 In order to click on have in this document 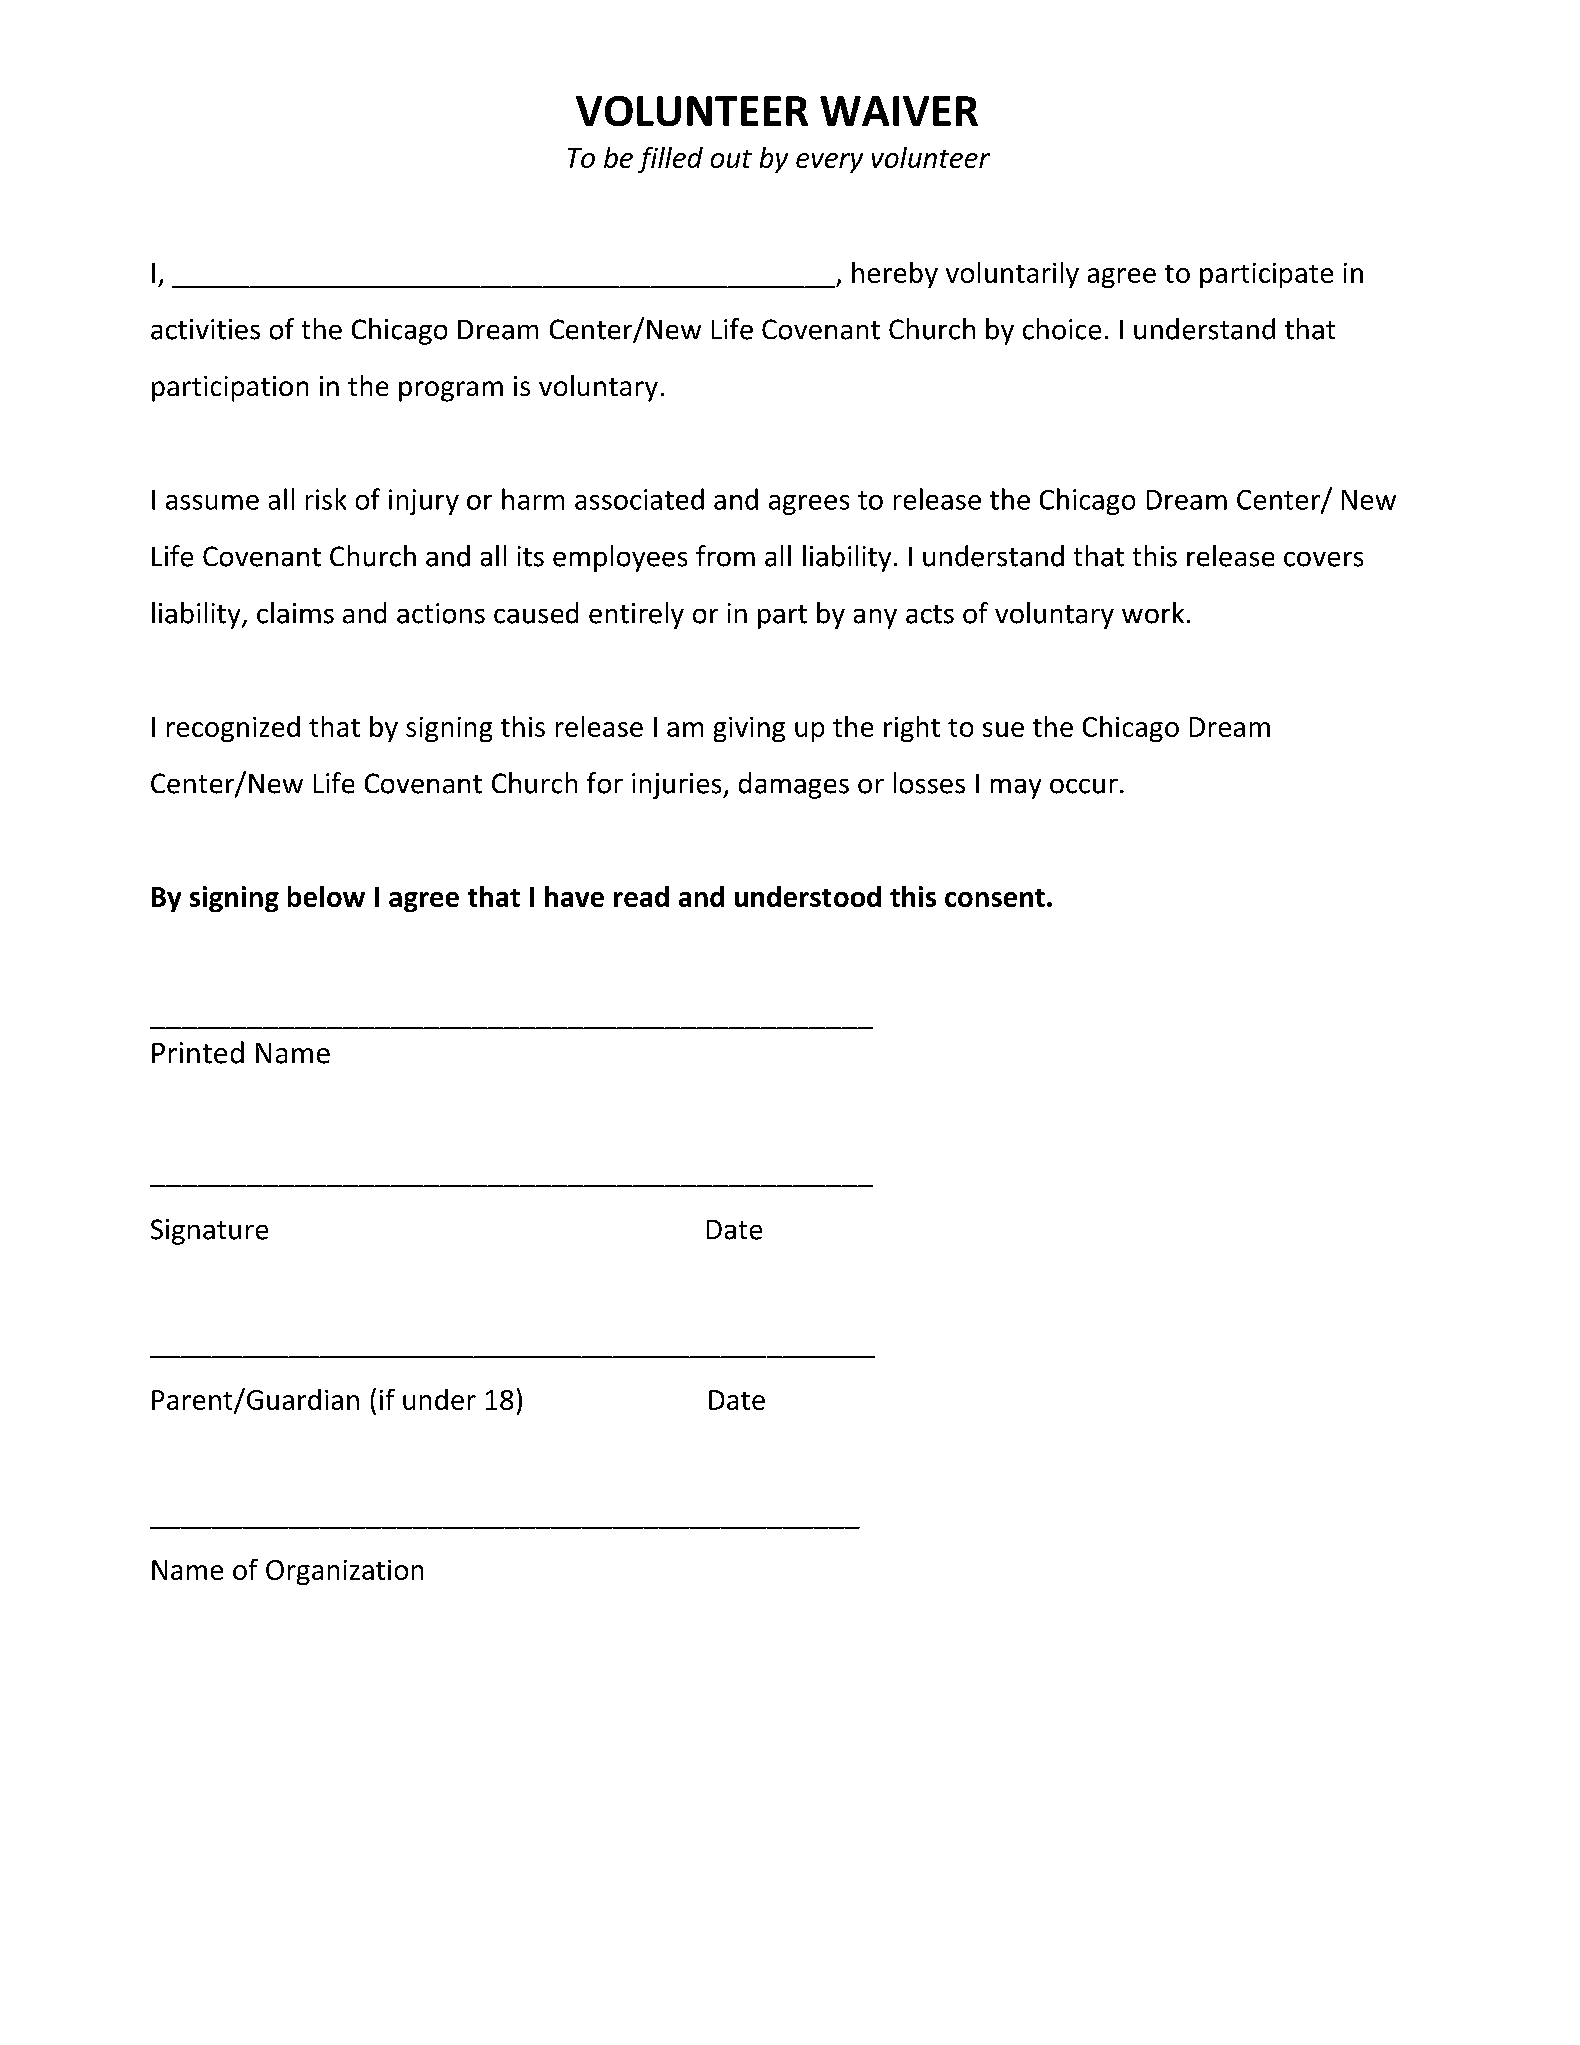, I will do `click(574, 896)`.
